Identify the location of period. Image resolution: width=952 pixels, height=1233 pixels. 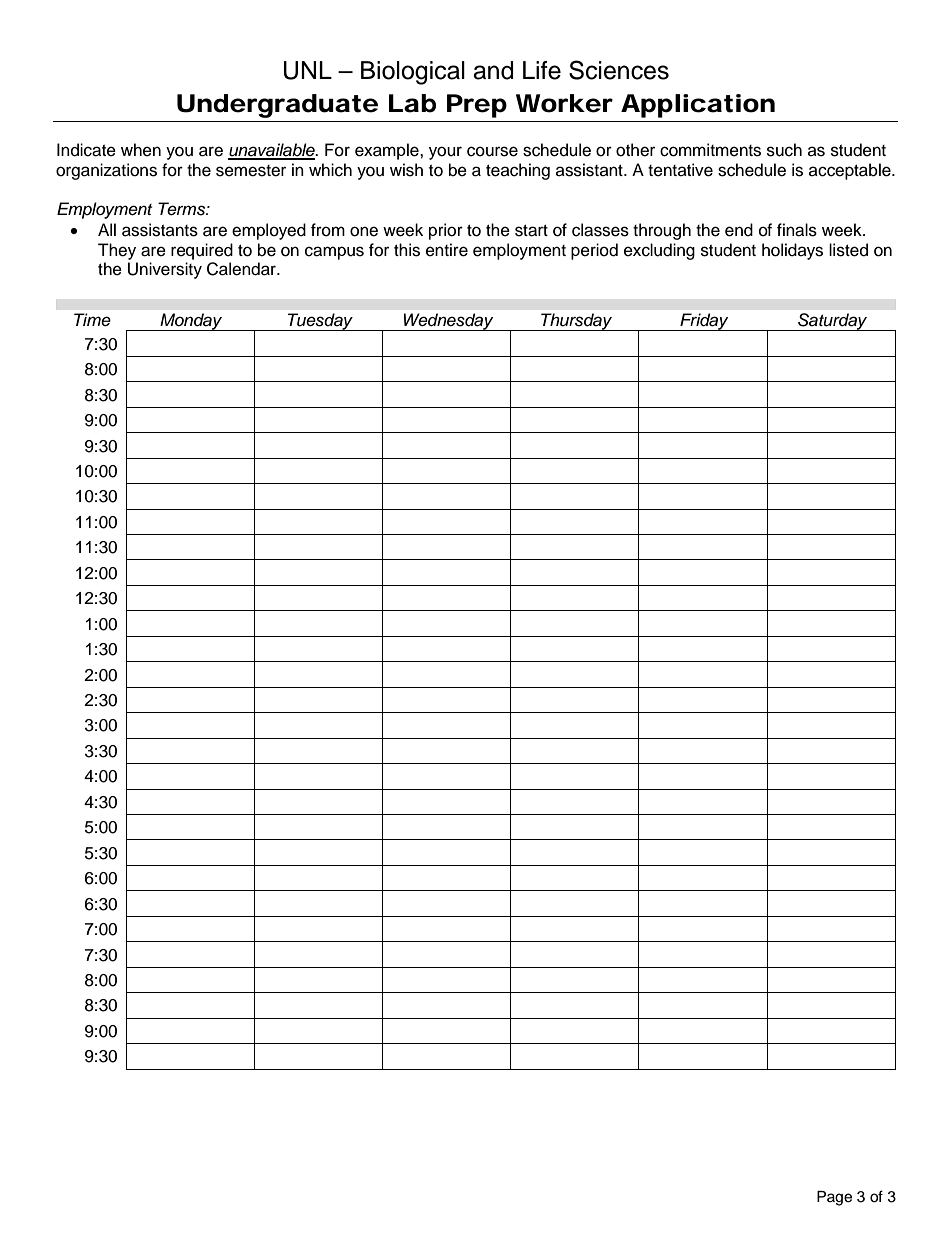
(594, 251).
